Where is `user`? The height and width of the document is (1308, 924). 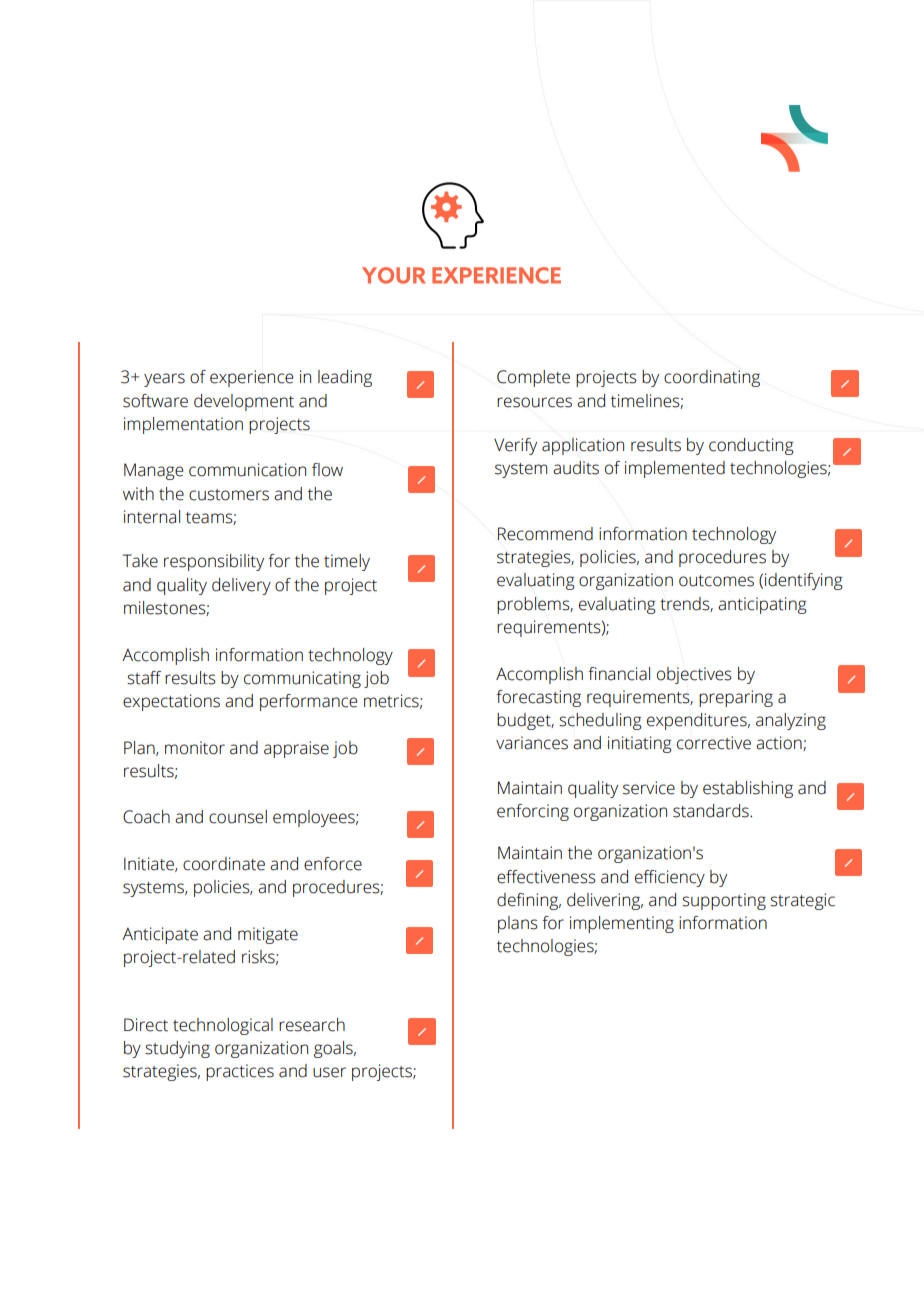
user is located at coordinates (329, 1072).
